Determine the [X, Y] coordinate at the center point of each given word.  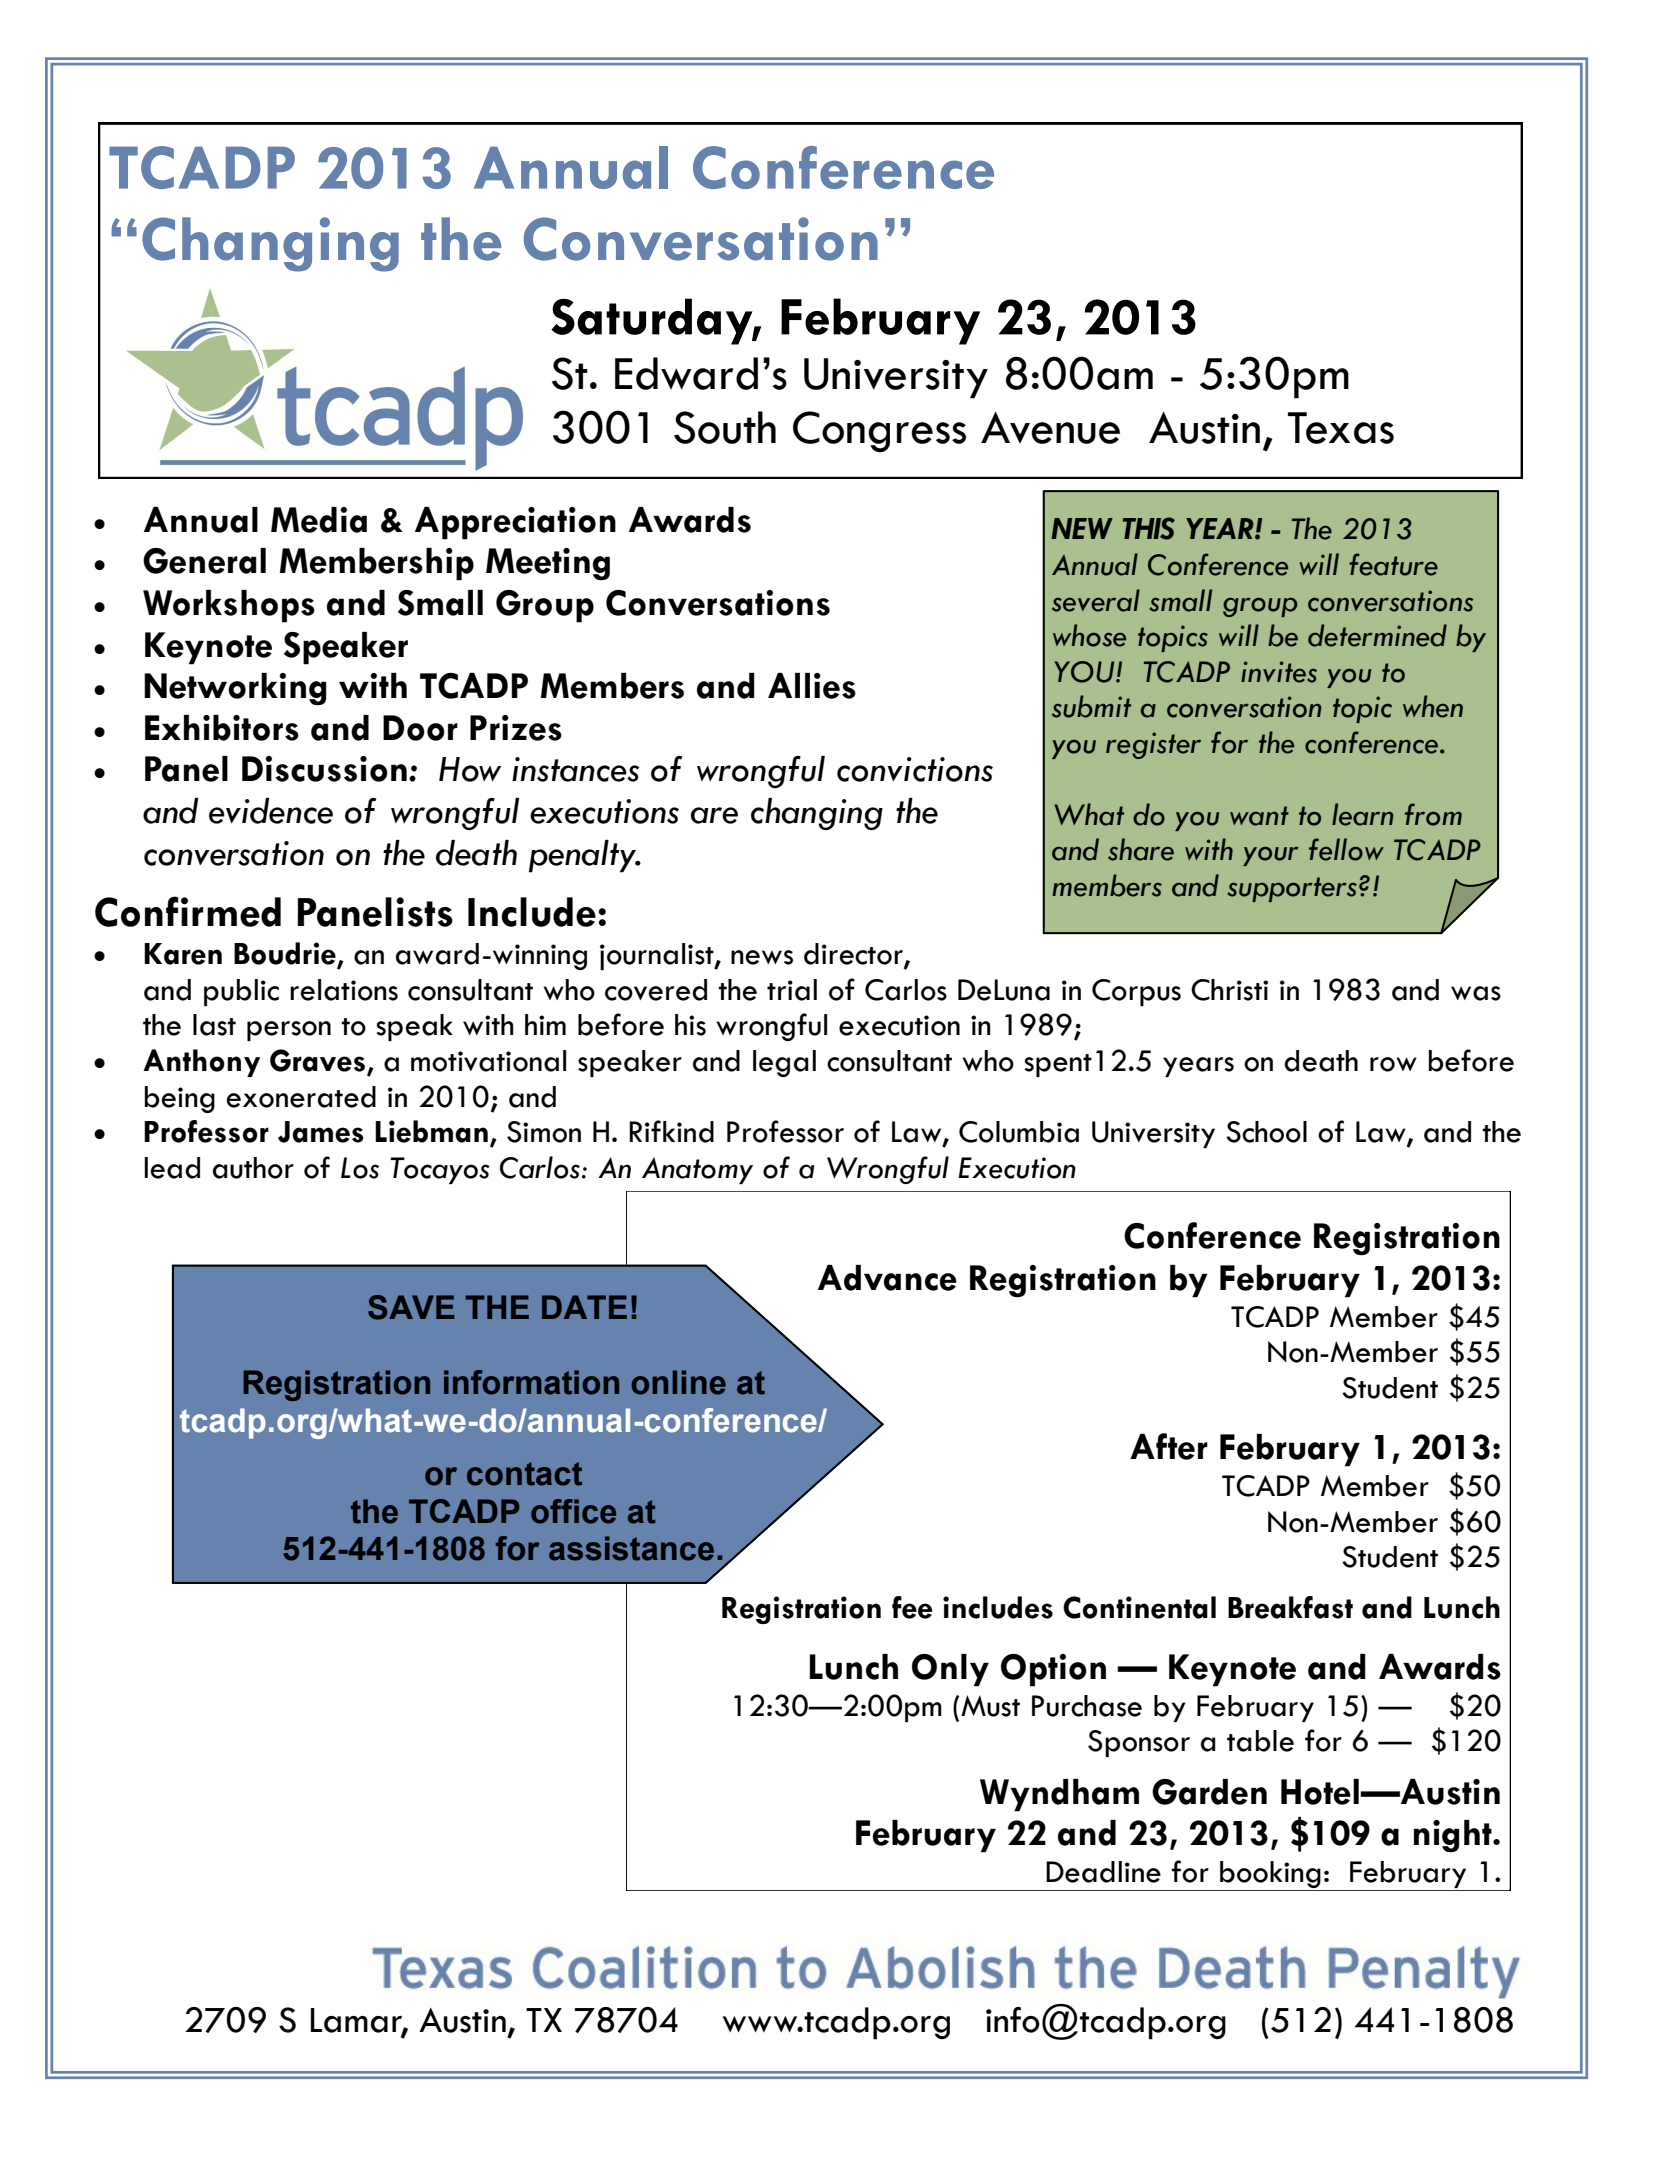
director [854, 955]
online [678, 1382]
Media [319, 520]
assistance [631, 1548]
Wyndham [1059, 1795]
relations [344, 990]
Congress [879, 431]
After [1169, 1446]
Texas [1341, 428]
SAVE [411, 1307]
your [1271, 856]
